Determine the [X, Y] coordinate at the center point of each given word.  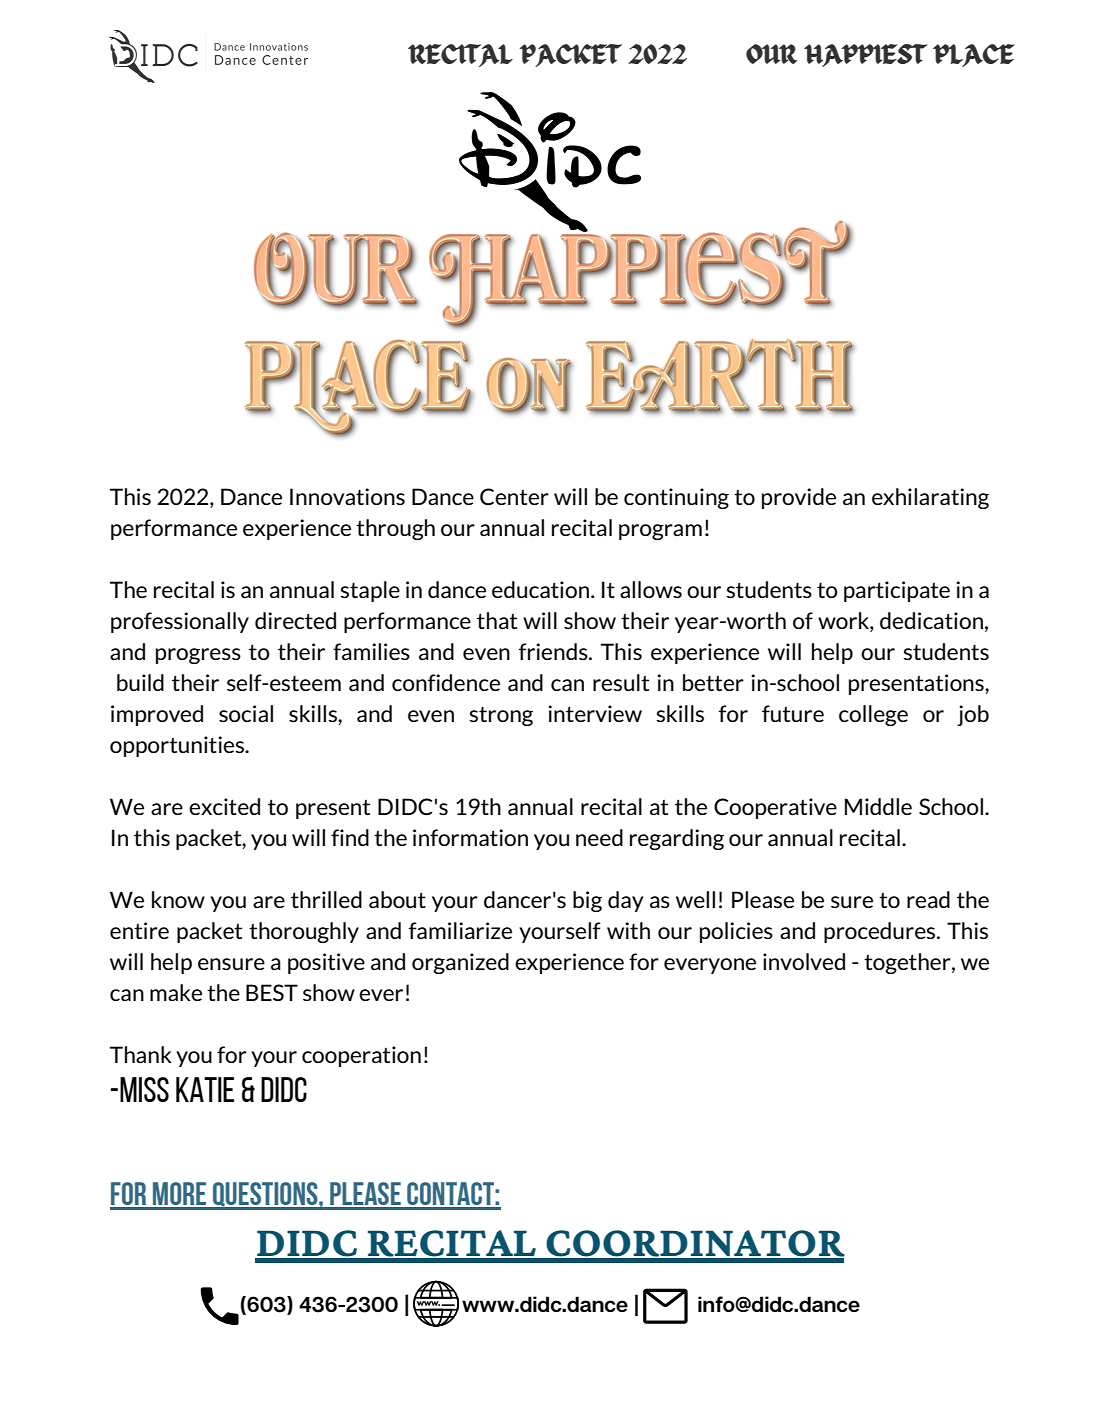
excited [224, 806]
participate [897, 591]
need [599, 837]
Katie [205, 1089]
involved [804, 961]
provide [799, 498]
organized [460, 963]
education [540, 589]
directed [295, 620]
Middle [878, 806]
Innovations [347, 496]
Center [514, 497]
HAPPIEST [865, 55]
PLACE [974, 55]
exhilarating [930, 498]
